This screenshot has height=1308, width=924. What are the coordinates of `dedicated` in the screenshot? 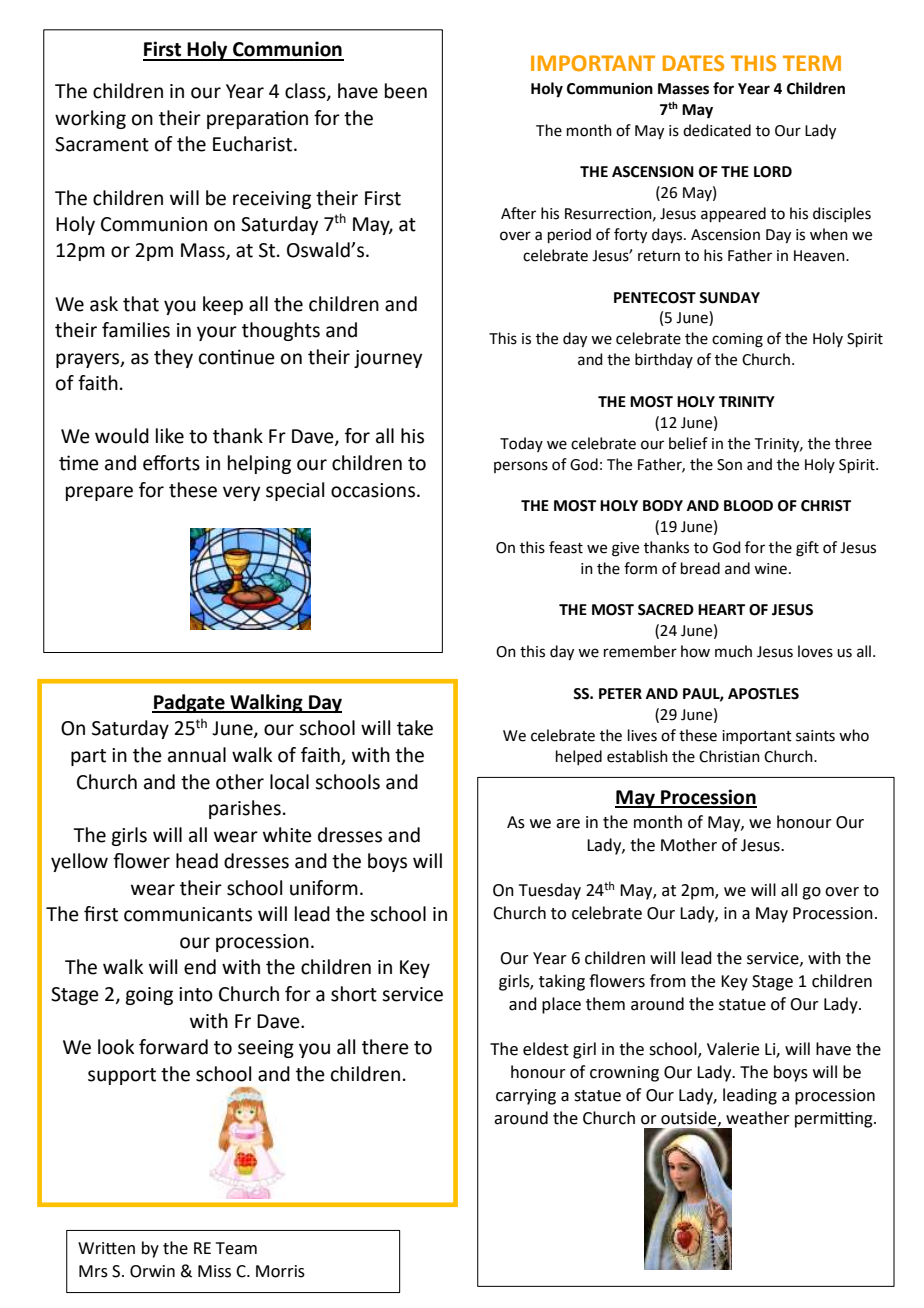 It's located at (717, 130).
